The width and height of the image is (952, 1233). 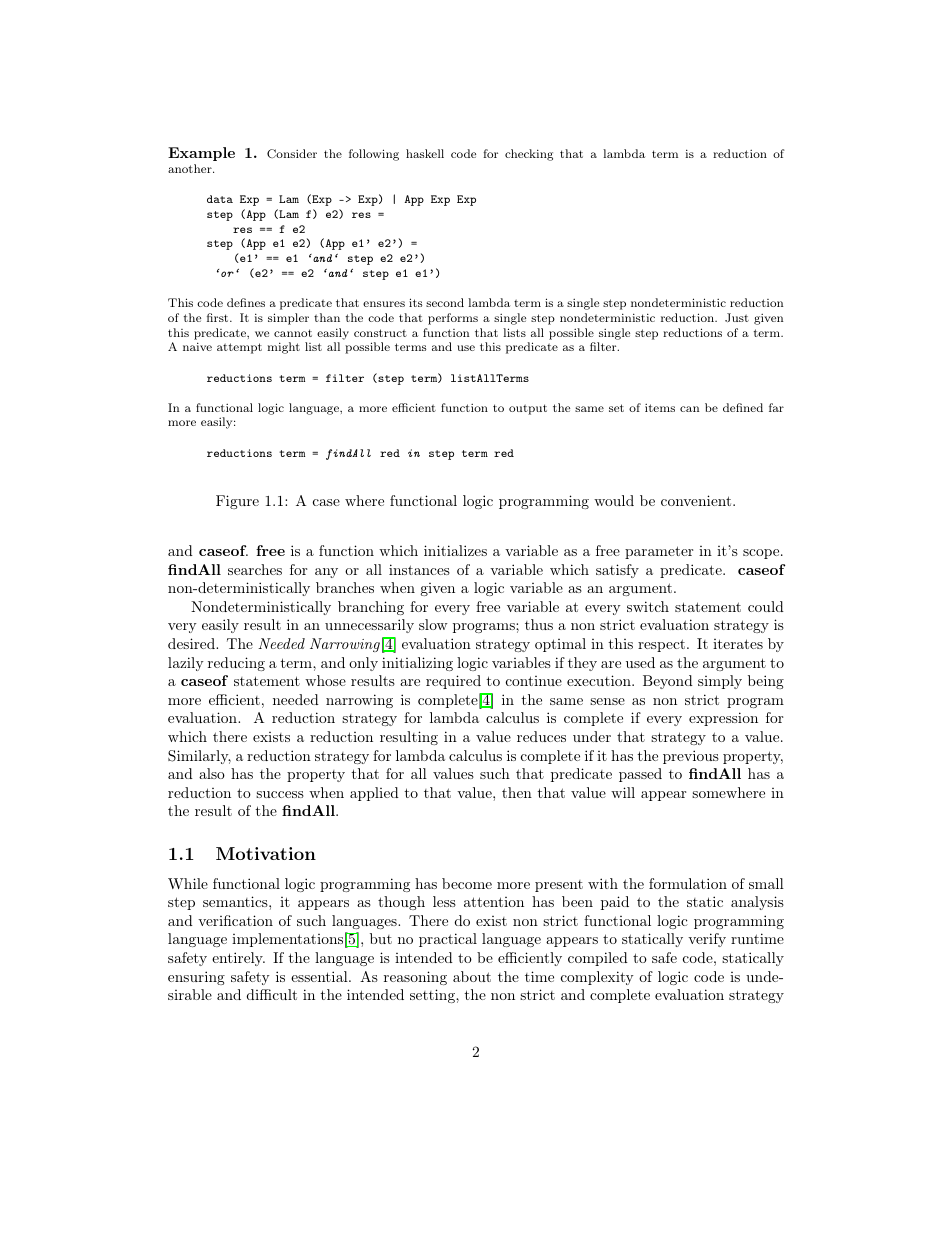 What do you see at coordinates (743, 407) in the image?
I see `defined` at bounding box center [743, 407].
